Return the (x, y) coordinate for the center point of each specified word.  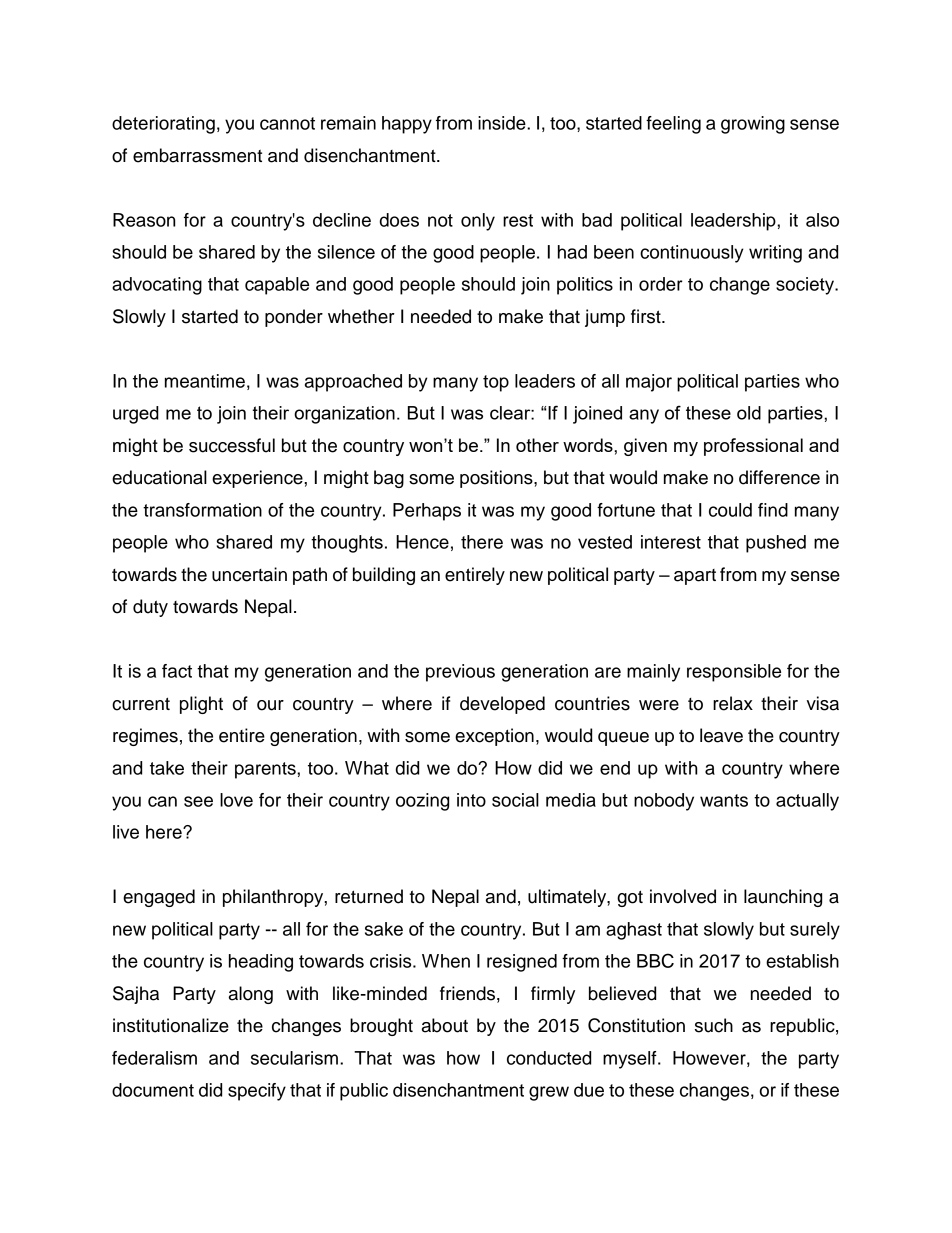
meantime (205, 381)
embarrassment (197, 155)
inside (503, 123)
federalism (154, 1058)
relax (733, 703)
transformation (202, 510)
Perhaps (427, 512)
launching (783, 898)
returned (369, 896)
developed (502, 705)
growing (753, 125)
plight (201, 705)
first (647, 316)
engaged (159, 898)
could (730, 510)
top (496, 383)
